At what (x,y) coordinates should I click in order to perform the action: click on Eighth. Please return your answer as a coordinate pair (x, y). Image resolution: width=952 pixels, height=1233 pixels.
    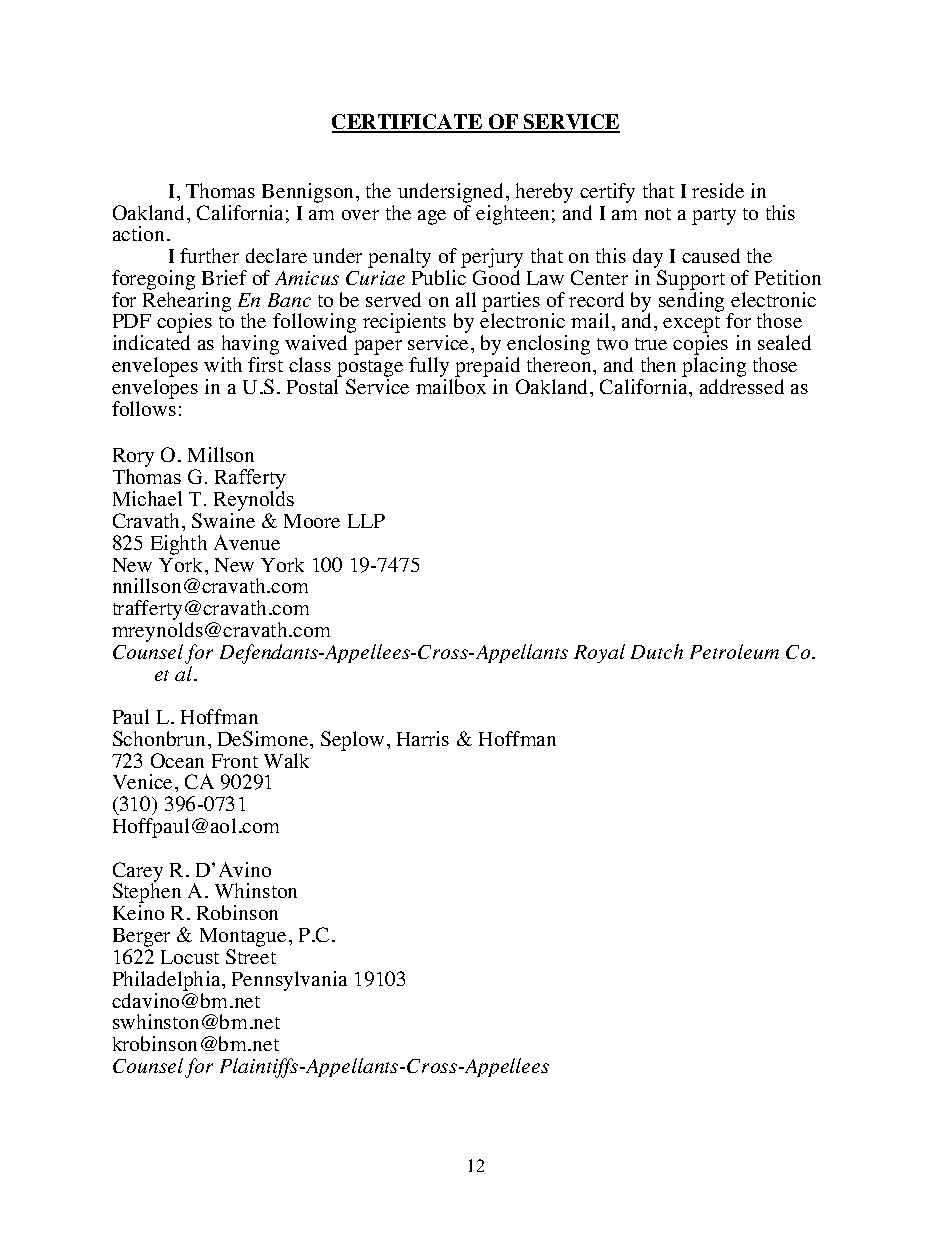
    Looking at the image, I should click on (179, 545).
